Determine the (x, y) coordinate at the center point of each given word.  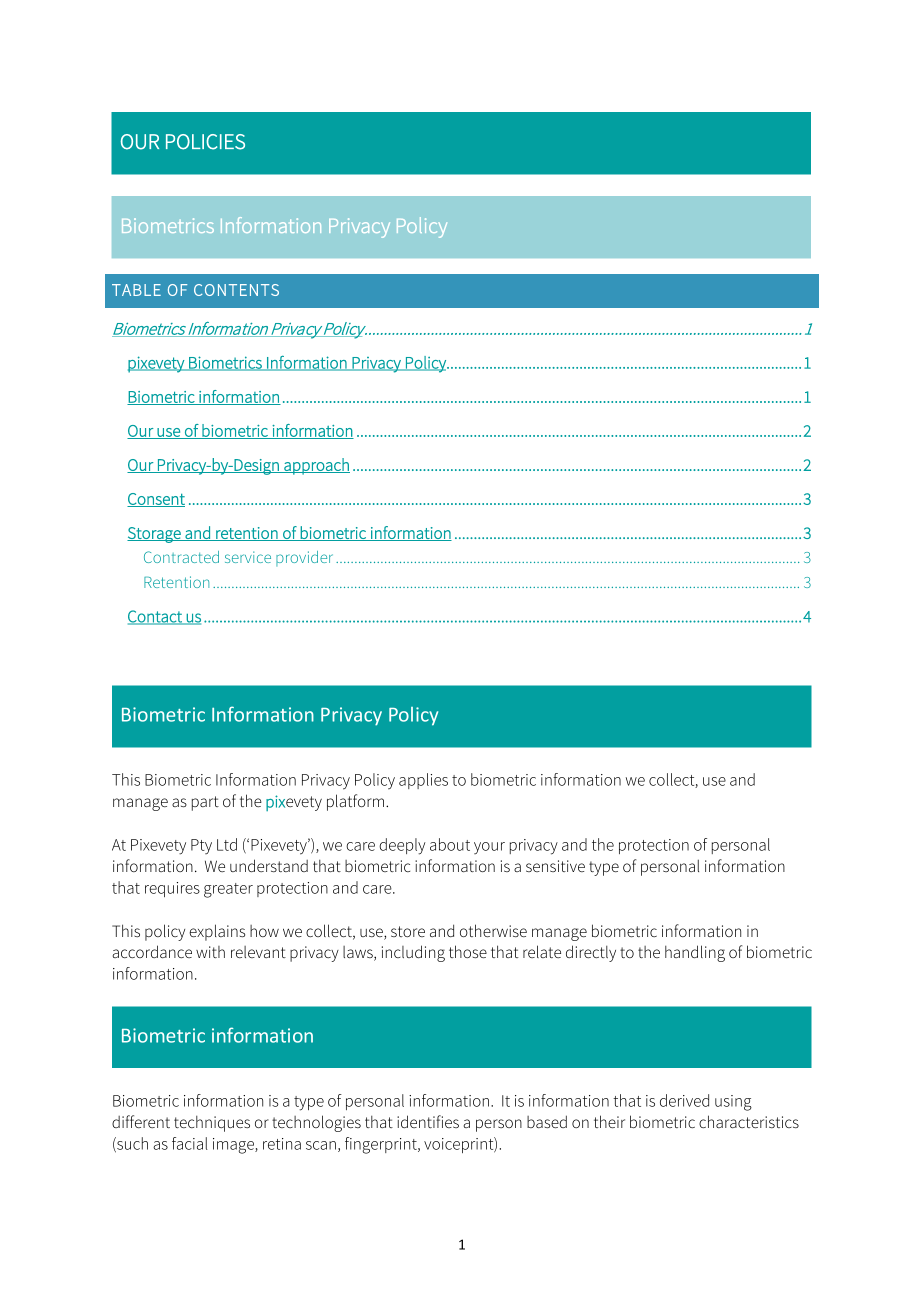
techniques (212, 1124)
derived (684, 1100)
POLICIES (205, 142)
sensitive (555, 866)
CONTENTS (236, 290)
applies (423, 781)
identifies (428, 1121)
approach (316, 466)
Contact (156, 617)
